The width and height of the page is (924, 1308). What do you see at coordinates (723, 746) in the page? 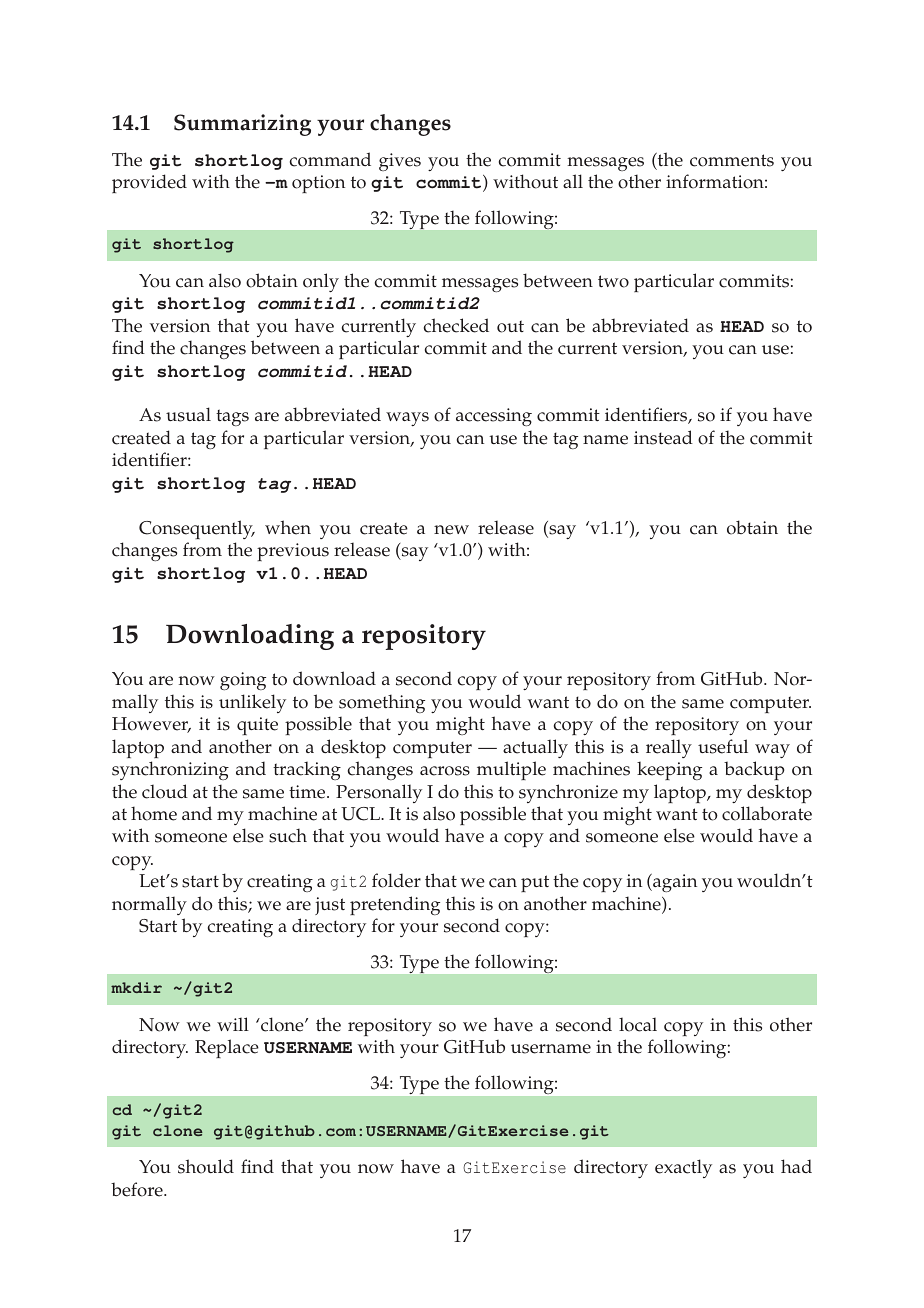
I see `useful` at bounding box center [723, 746].
